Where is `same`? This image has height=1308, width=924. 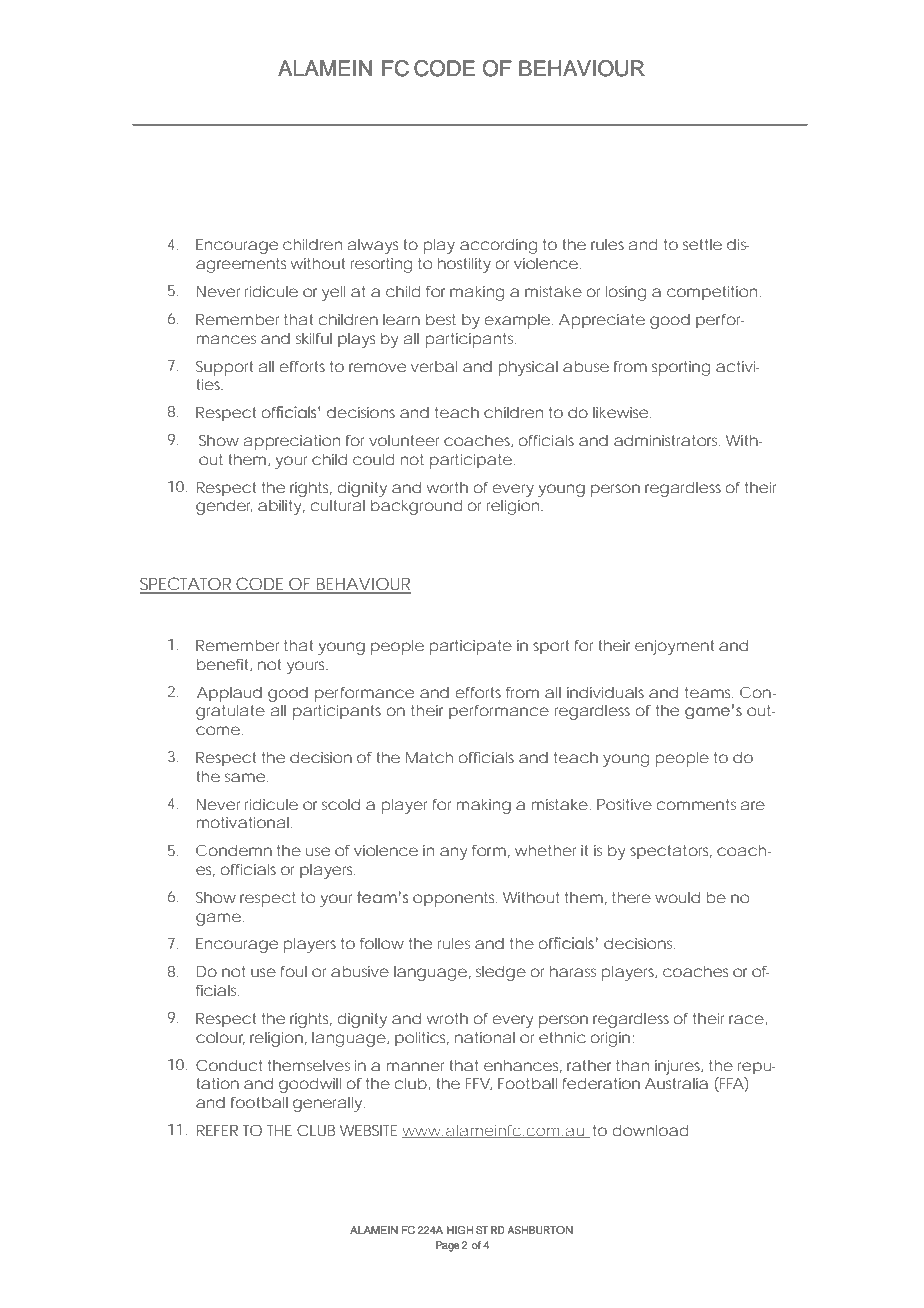
same is located at coordinates (245, 777).
